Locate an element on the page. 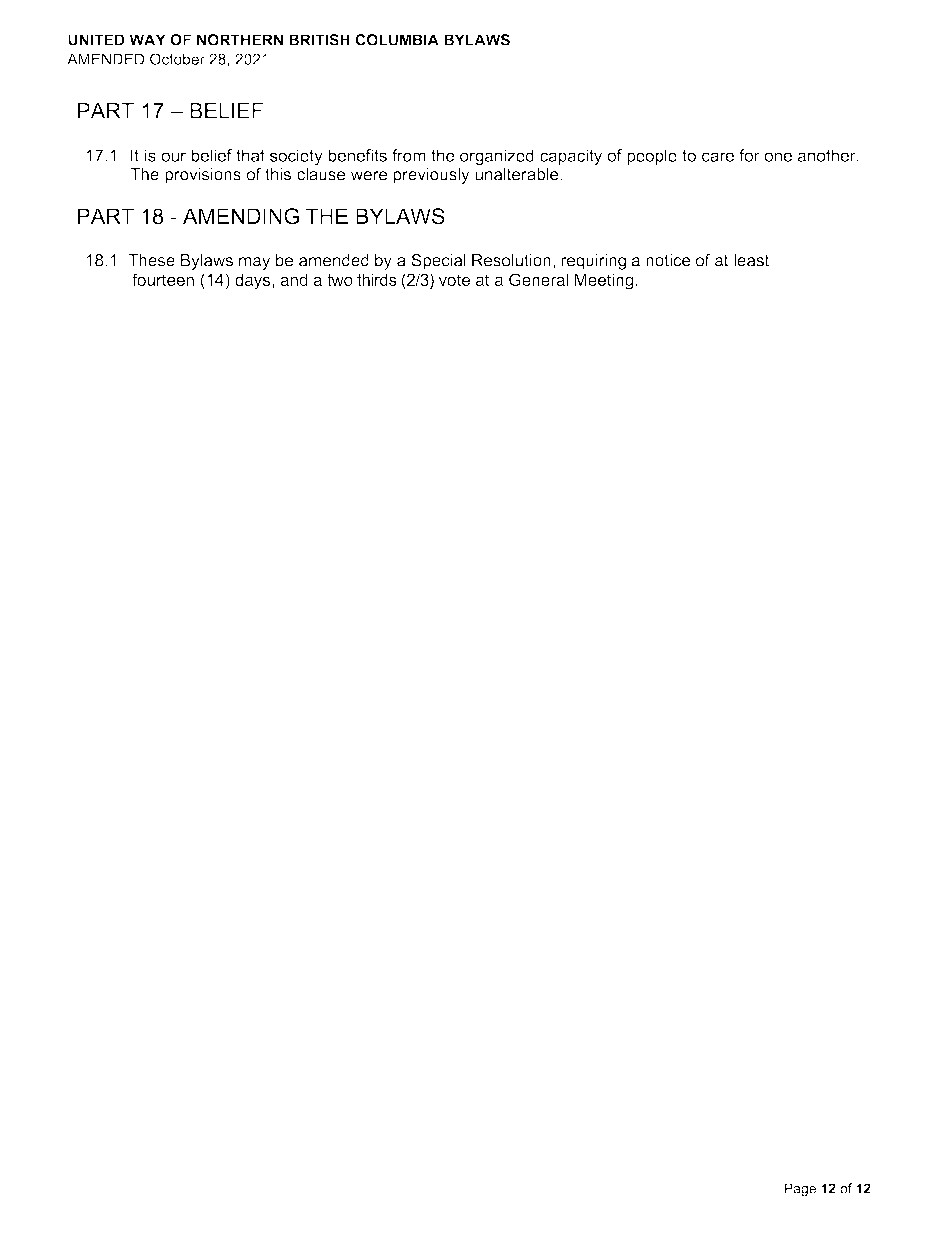  Special is located at coordinates (438, 261).
